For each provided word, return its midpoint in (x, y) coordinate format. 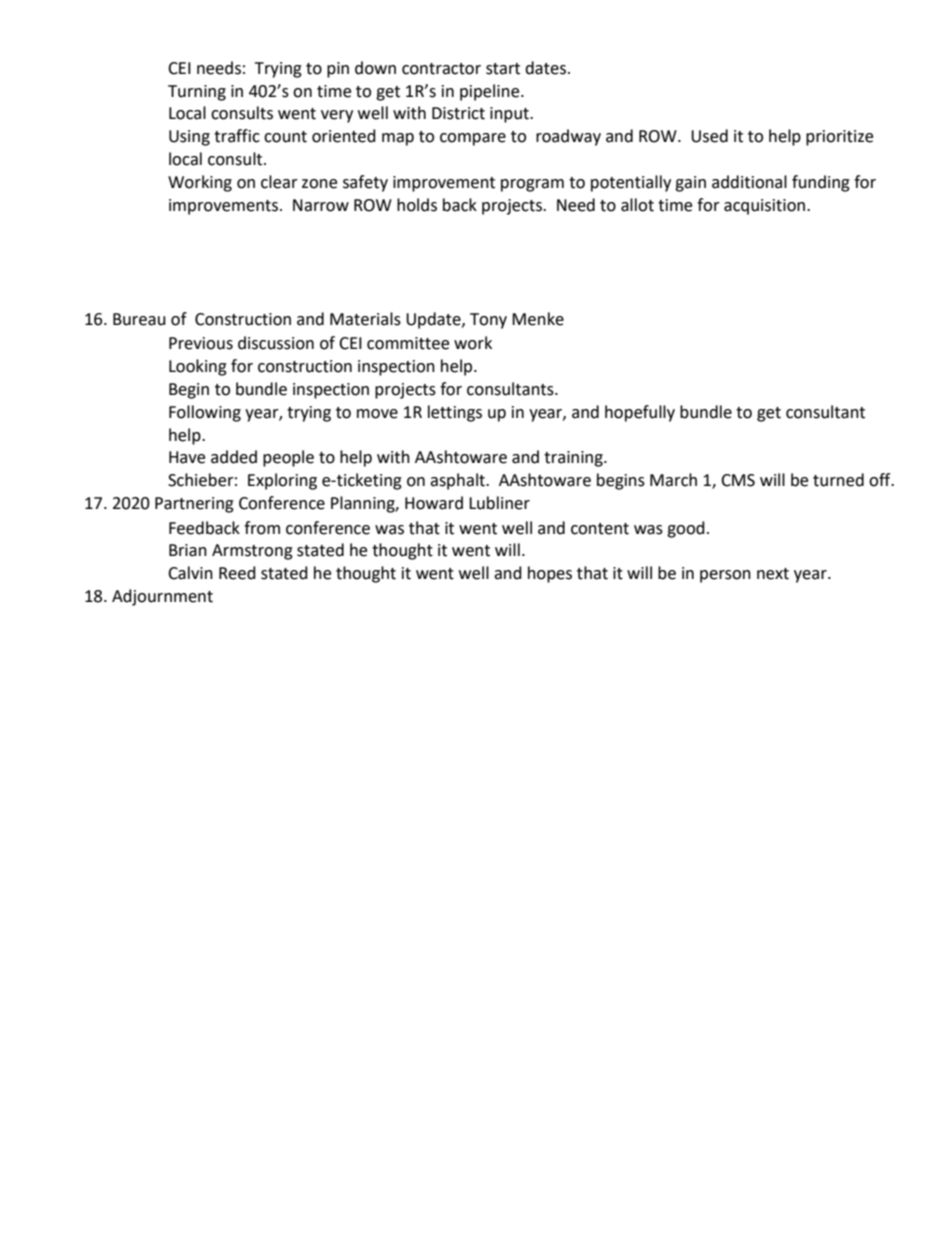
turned (838, 480)
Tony (488, 321)
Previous (201, 343)
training (574, 459)
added (234, 457)
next (773, 574)
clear (279, 182)
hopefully (640, 413)
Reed (237, 573)
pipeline (491, 92)
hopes (550, 574)
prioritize (839, 138)
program (532, 185)
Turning (197, 93)
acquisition (764, 207)
